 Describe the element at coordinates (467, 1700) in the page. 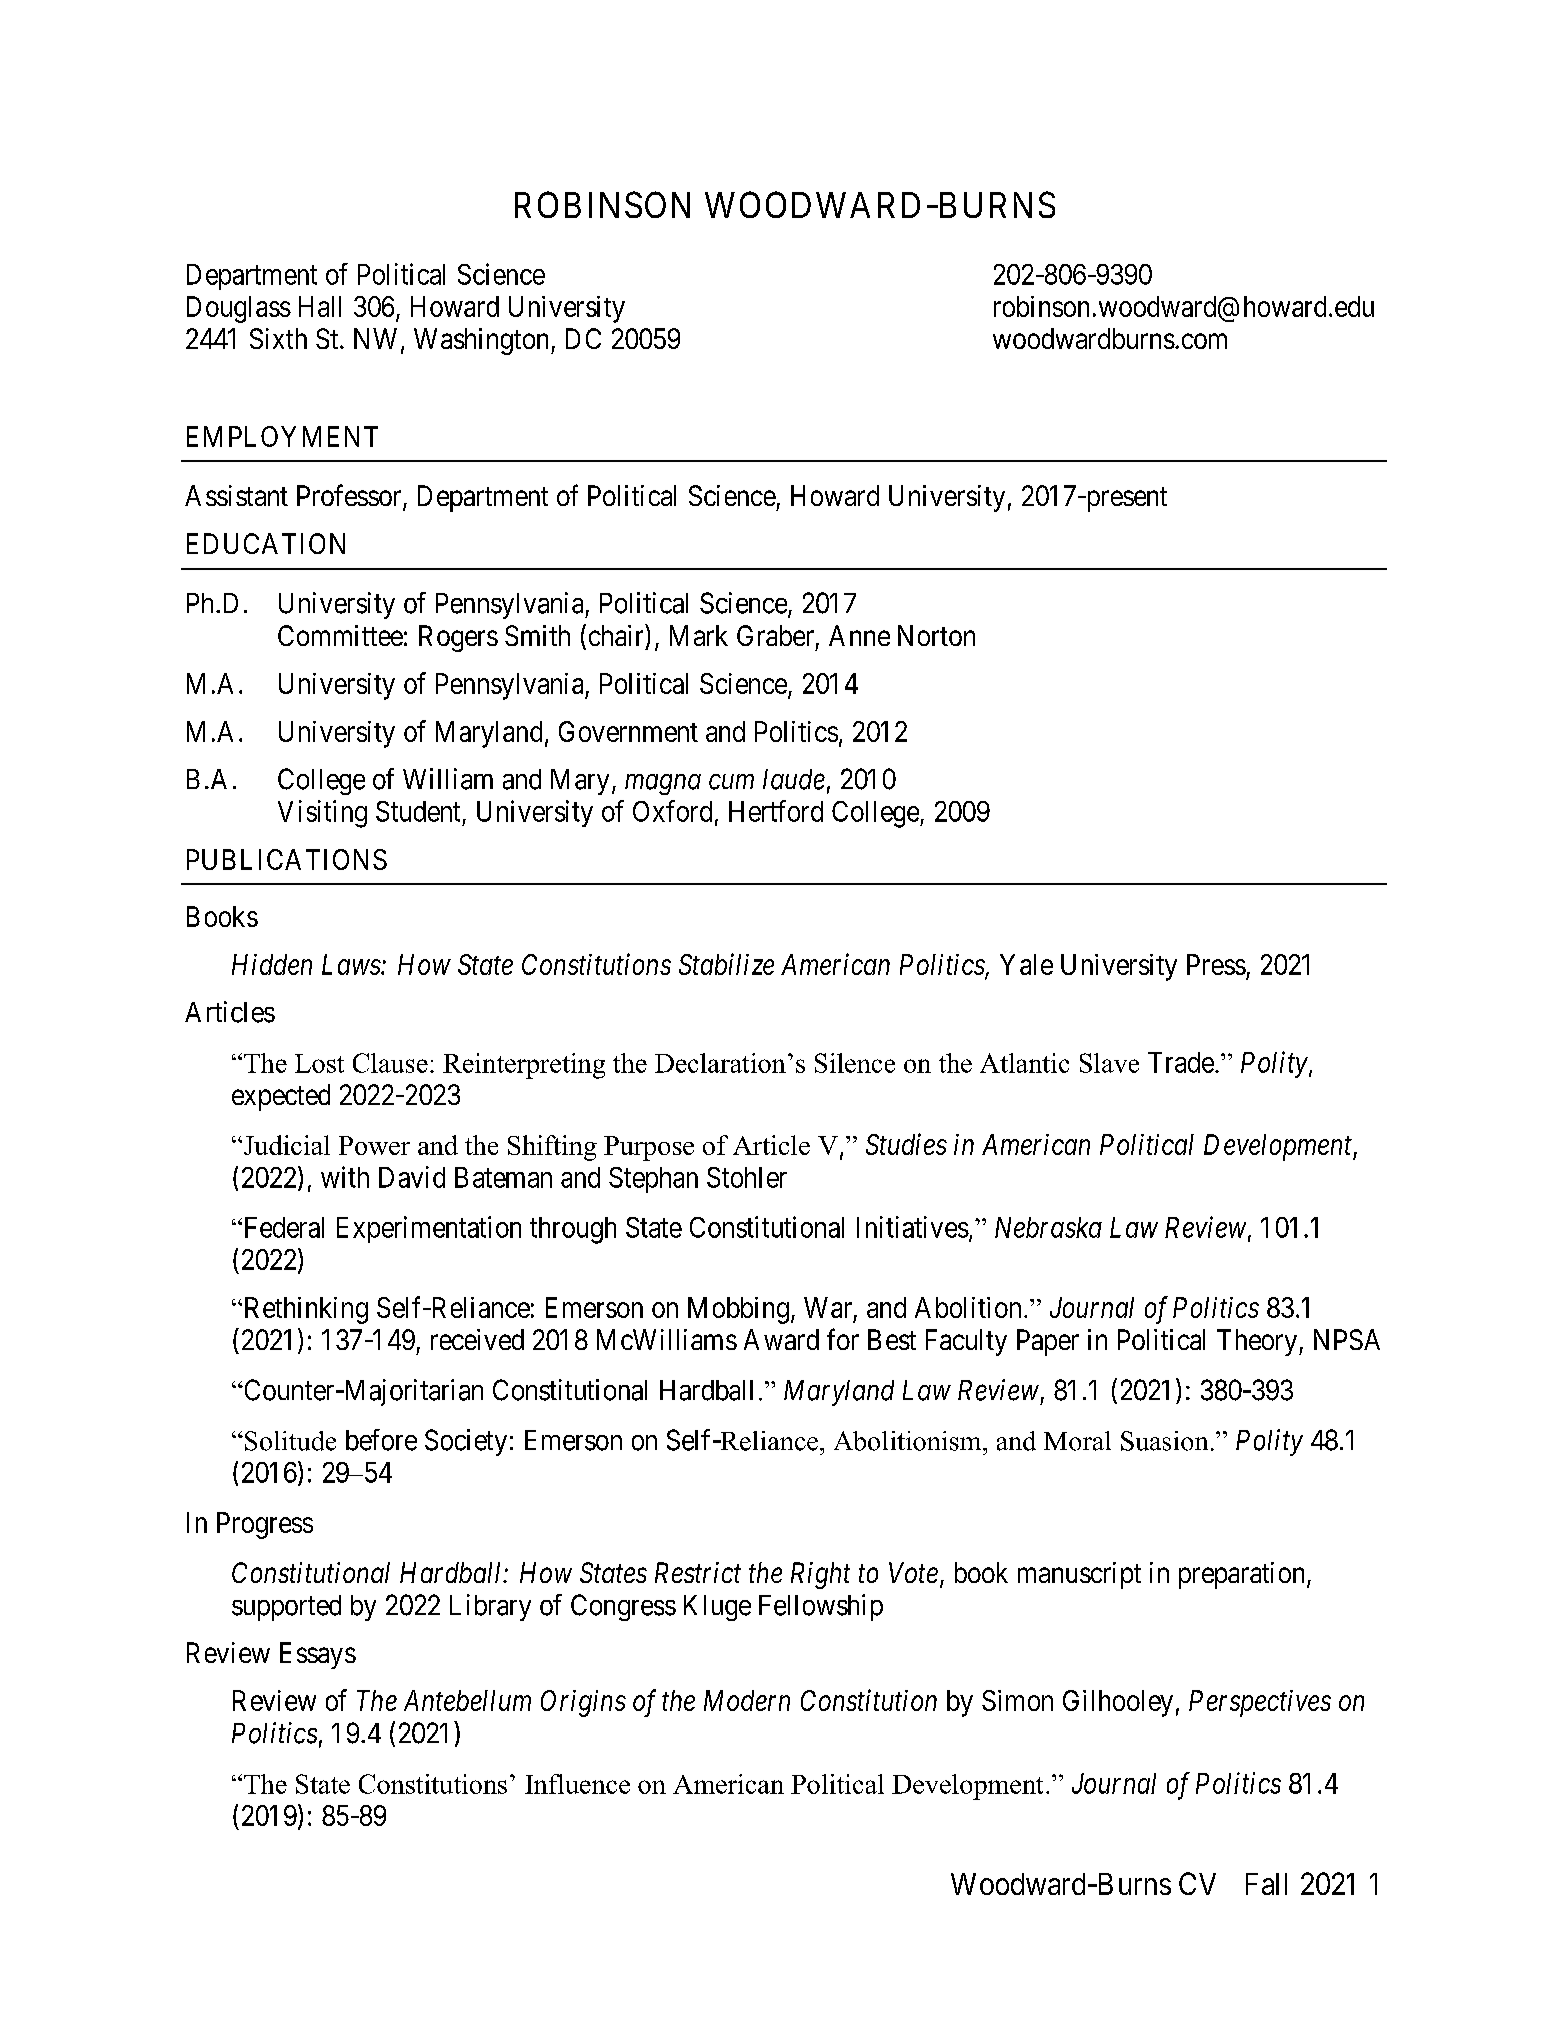

I see `Antebellum` at that location.
